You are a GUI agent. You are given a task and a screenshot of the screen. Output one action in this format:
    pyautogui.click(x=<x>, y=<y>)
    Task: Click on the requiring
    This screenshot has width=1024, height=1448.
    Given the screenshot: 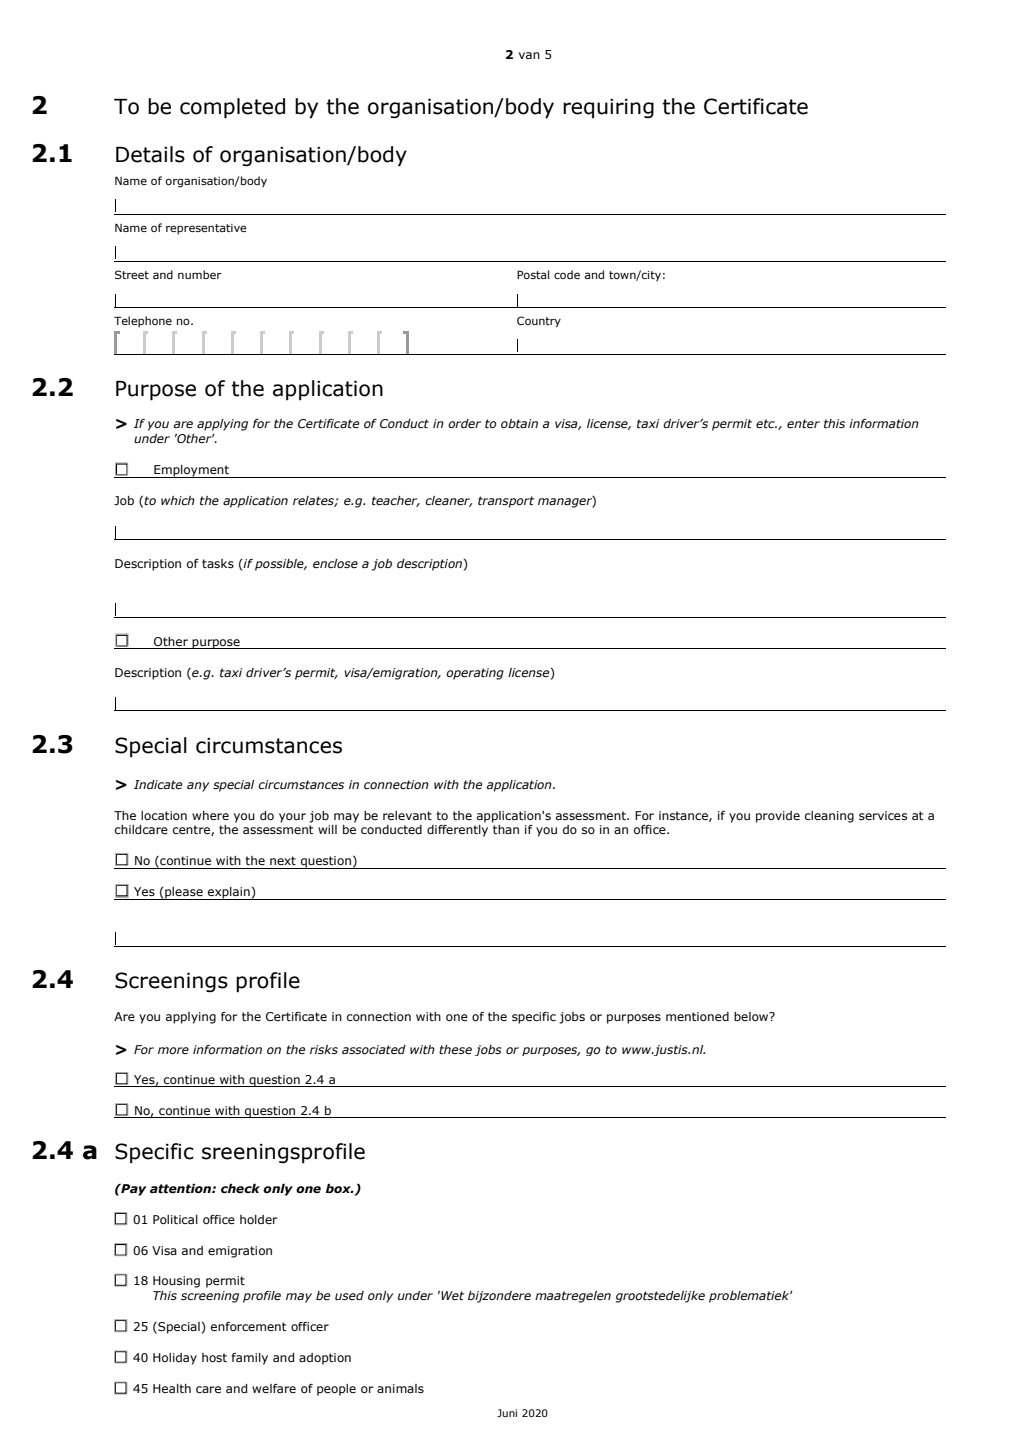 What is the action you would take?
    pyautogui.click(x=608, y=109)
